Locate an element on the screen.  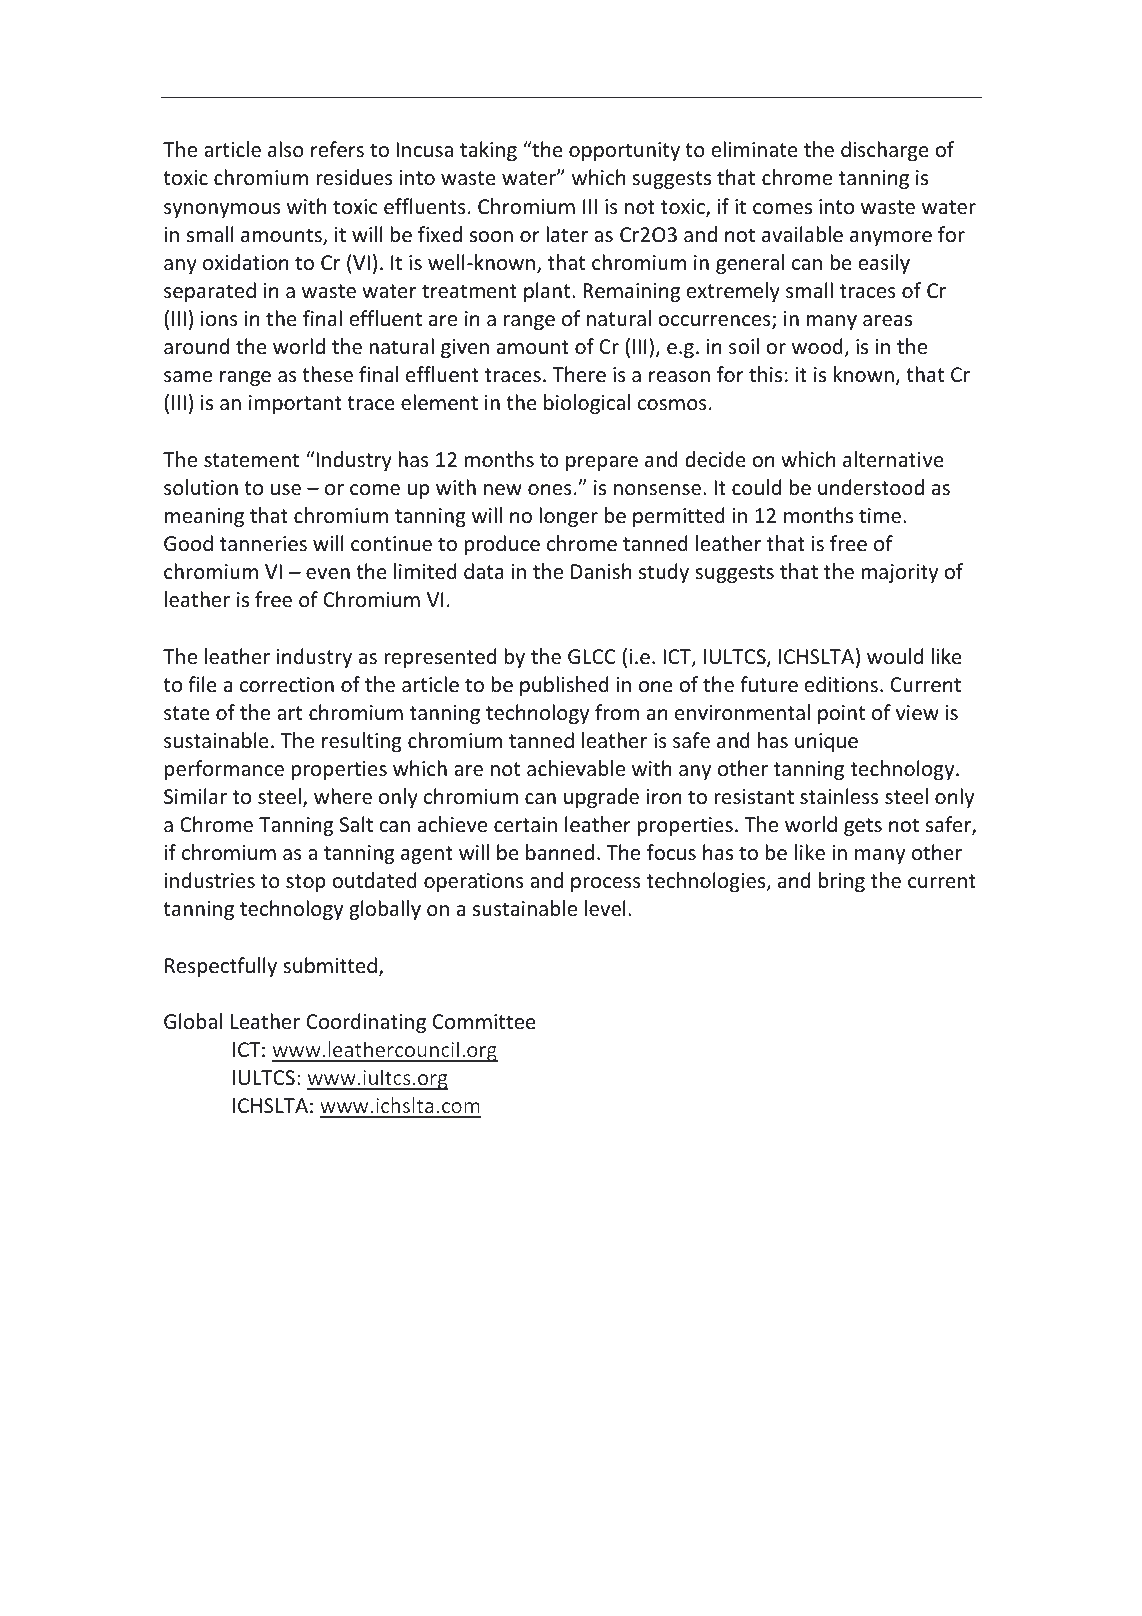
Respectfully is located at coordinates (221, 967).
